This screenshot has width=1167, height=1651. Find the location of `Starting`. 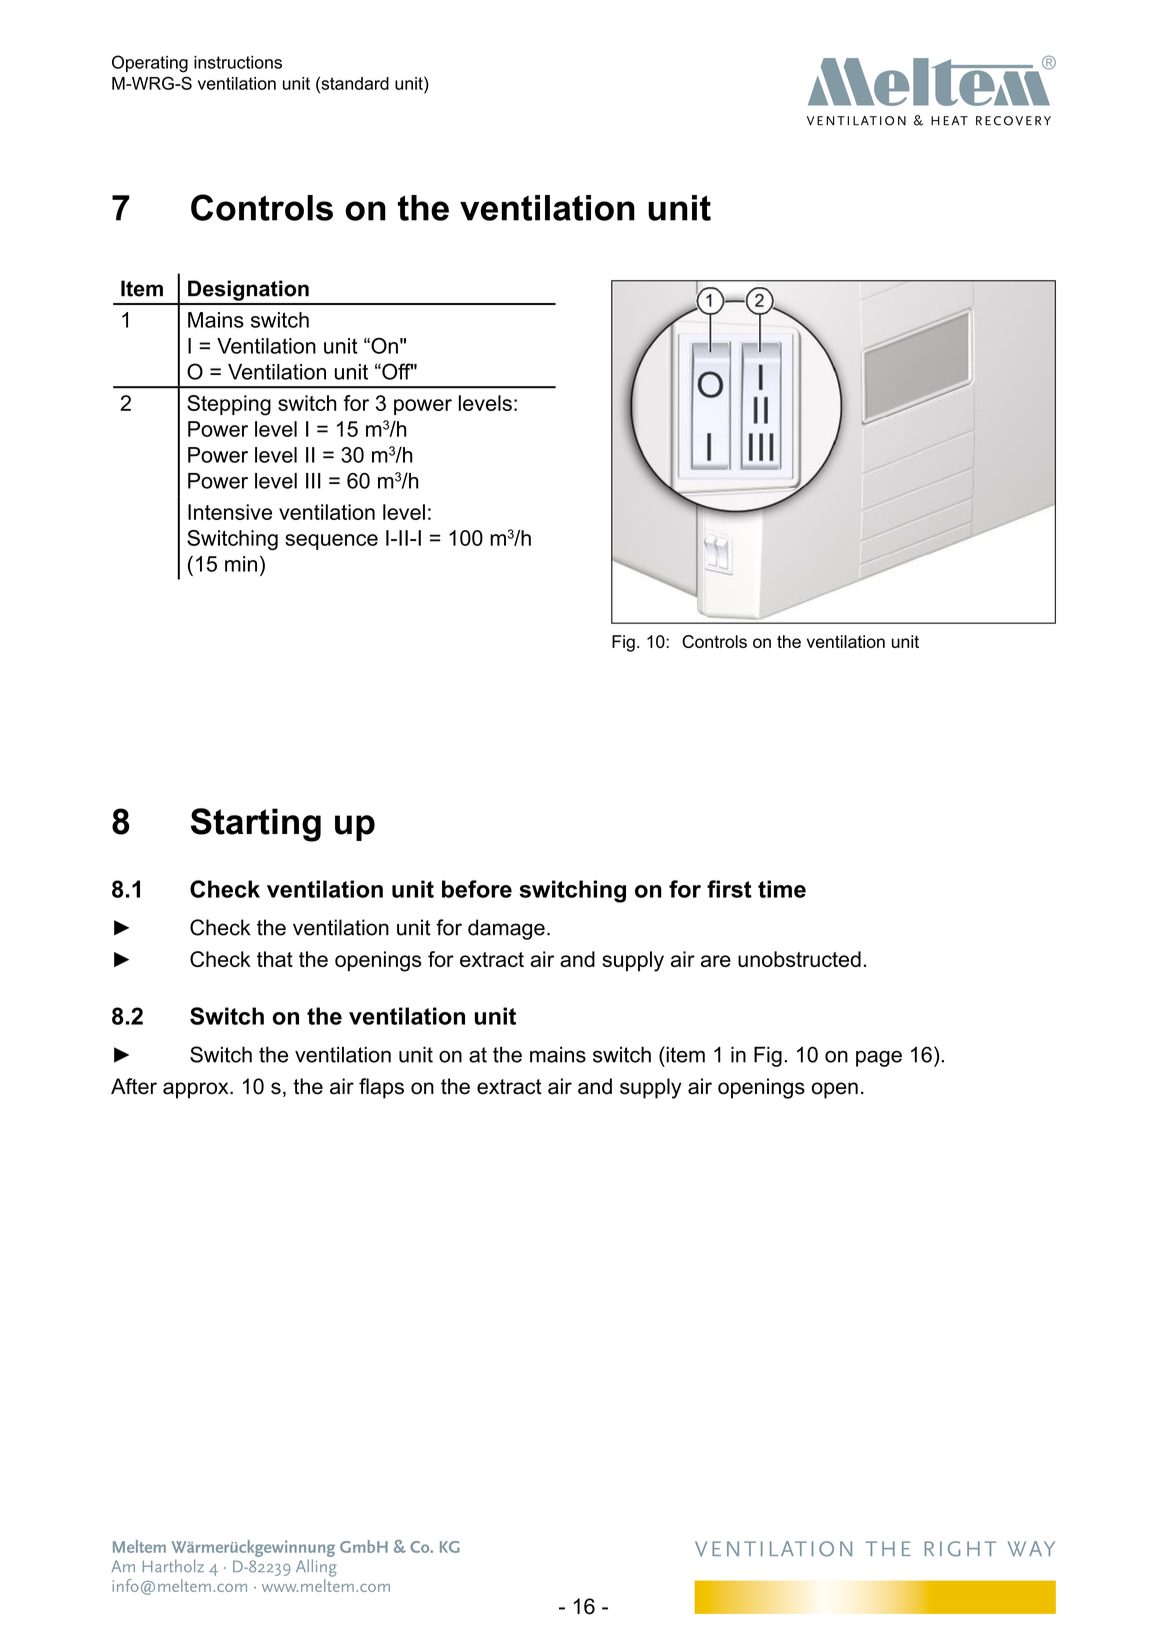

Starting is located at coordinates (256, 825).
